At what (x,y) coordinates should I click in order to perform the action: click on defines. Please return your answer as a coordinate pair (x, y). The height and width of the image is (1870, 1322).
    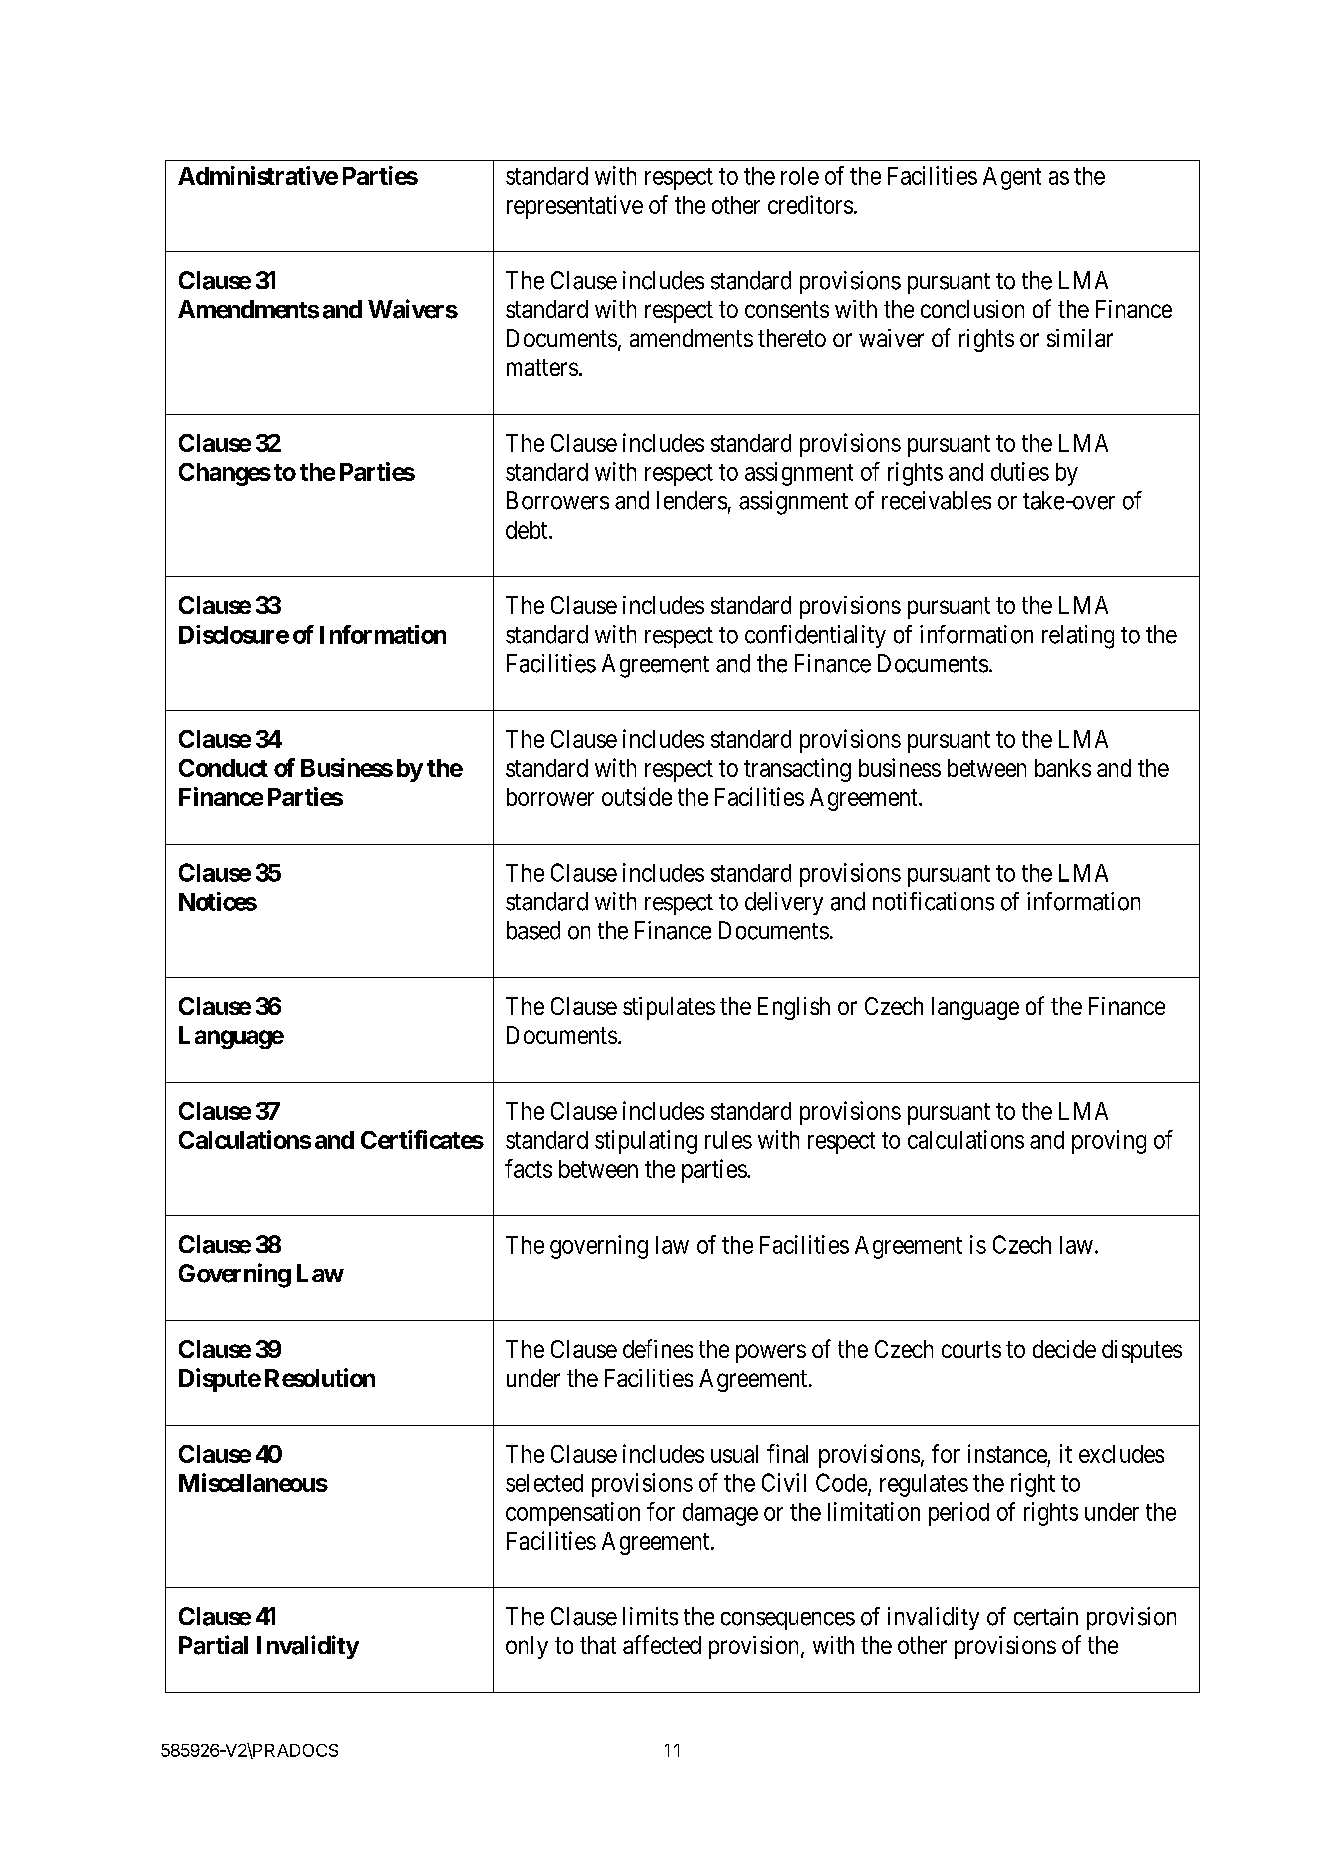
    Looking at the image, I should click on (658, 1348).
